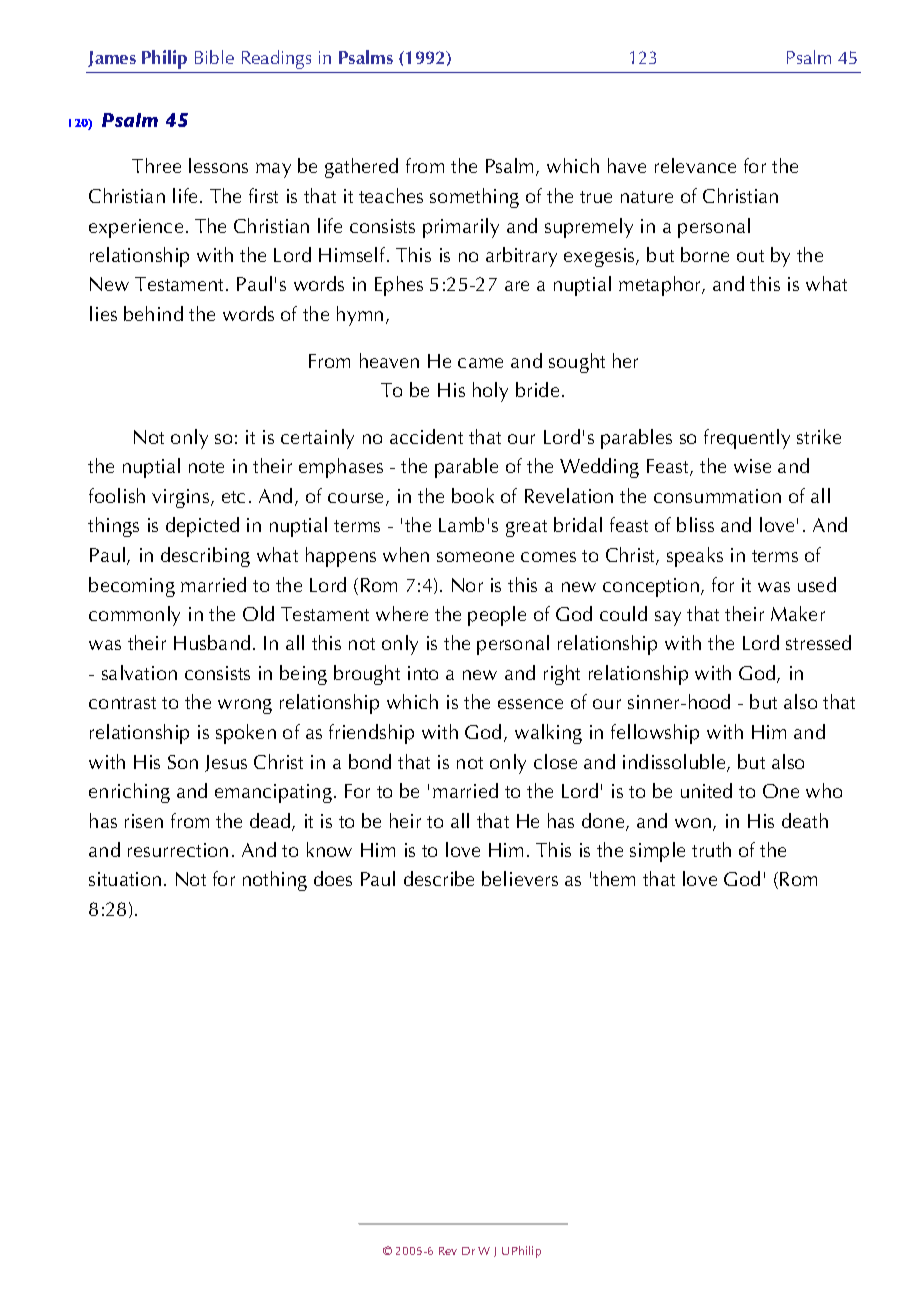 Image resolution: width=924 pixels, height=1308 pixels. What do you see at coordinates (439, 878) in the screenshot?
I see `describe` at bounding box center [439, 878].
